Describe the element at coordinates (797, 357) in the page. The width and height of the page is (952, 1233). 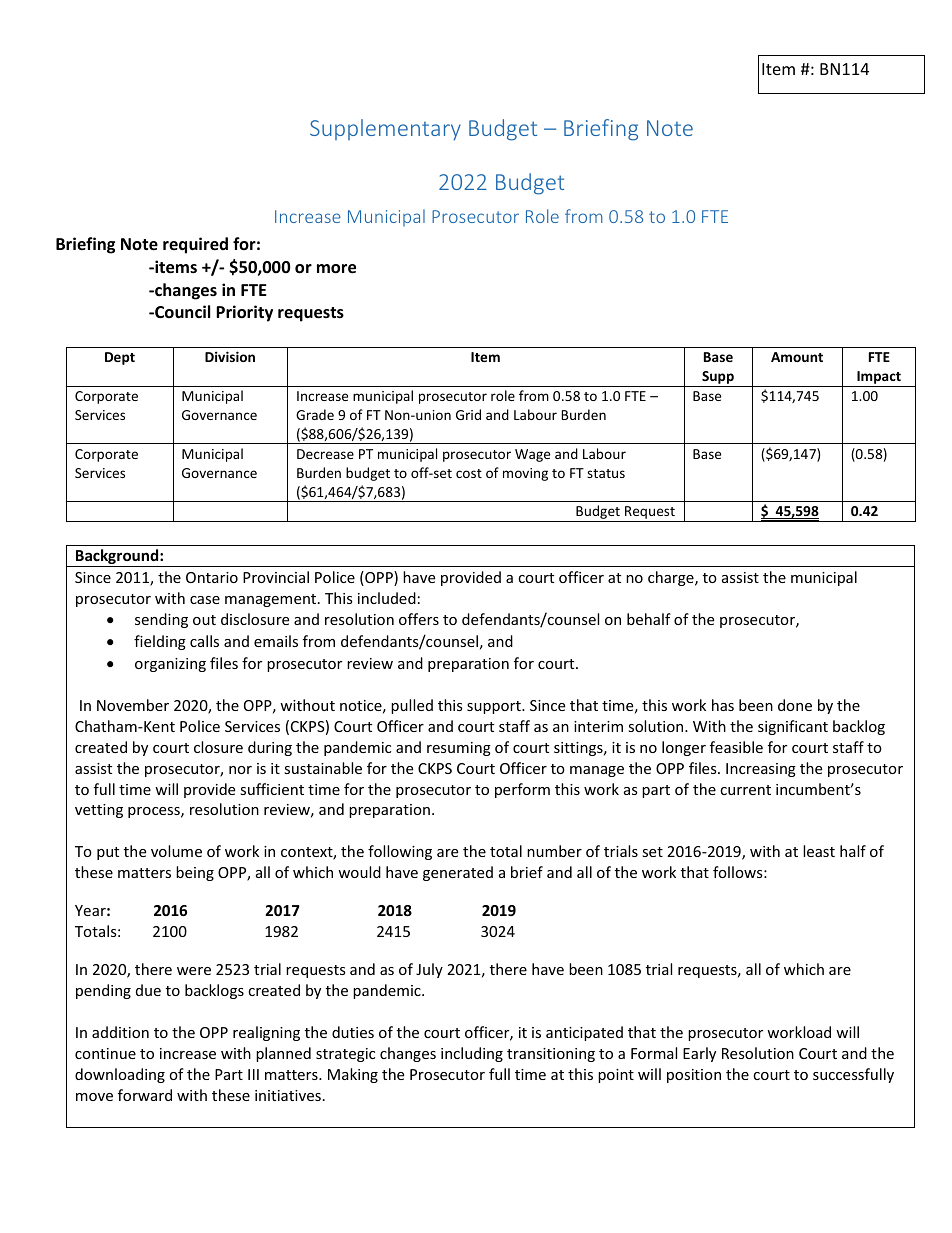
I see `Amount` at that location.
